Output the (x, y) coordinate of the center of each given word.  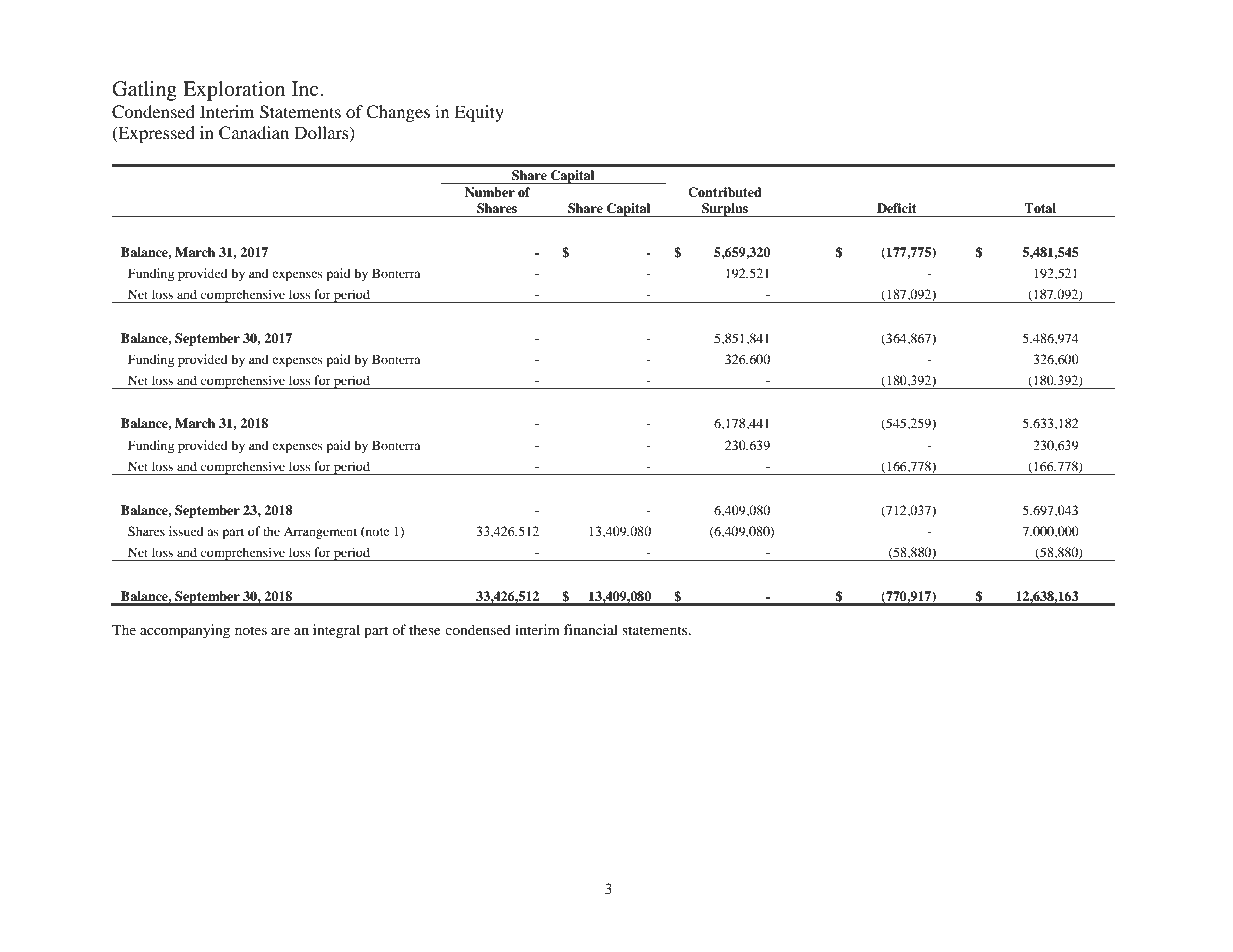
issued (186, 531)
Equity (479, 113)
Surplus (725, 210)
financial (591, 629)
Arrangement (320, 533)
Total (1040, 208)
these (425, 629)
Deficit (896, 208)
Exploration (234, 91)
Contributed (725, 192)
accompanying (185, 631)
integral (336, 631)
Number (490, 192)
